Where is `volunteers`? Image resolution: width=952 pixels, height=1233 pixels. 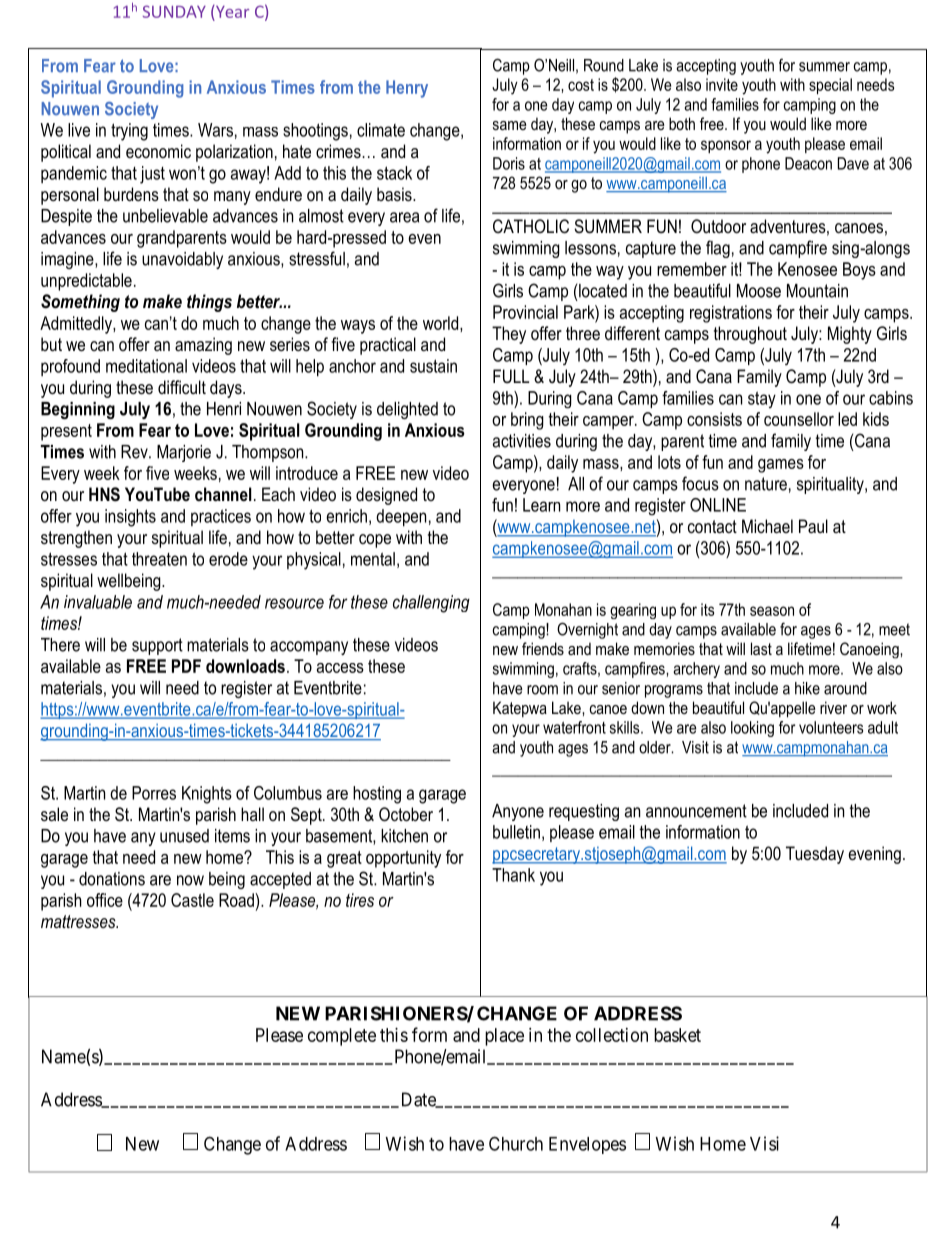
volunteers is located at coordinates (831, 727).
